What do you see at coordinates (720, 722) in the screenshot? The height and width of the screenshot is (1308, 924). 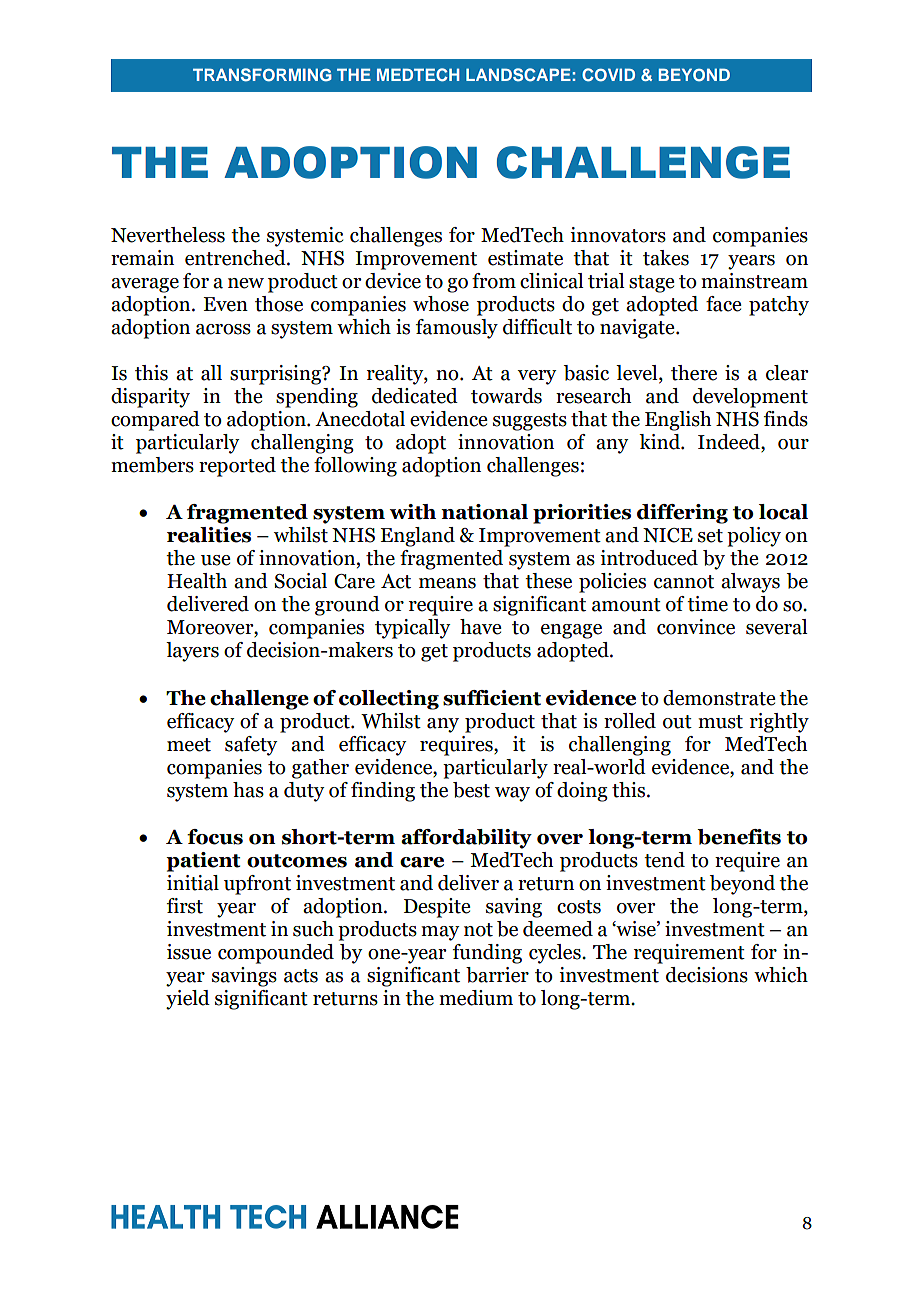 I see `must` at bounding box center [720, 722].
